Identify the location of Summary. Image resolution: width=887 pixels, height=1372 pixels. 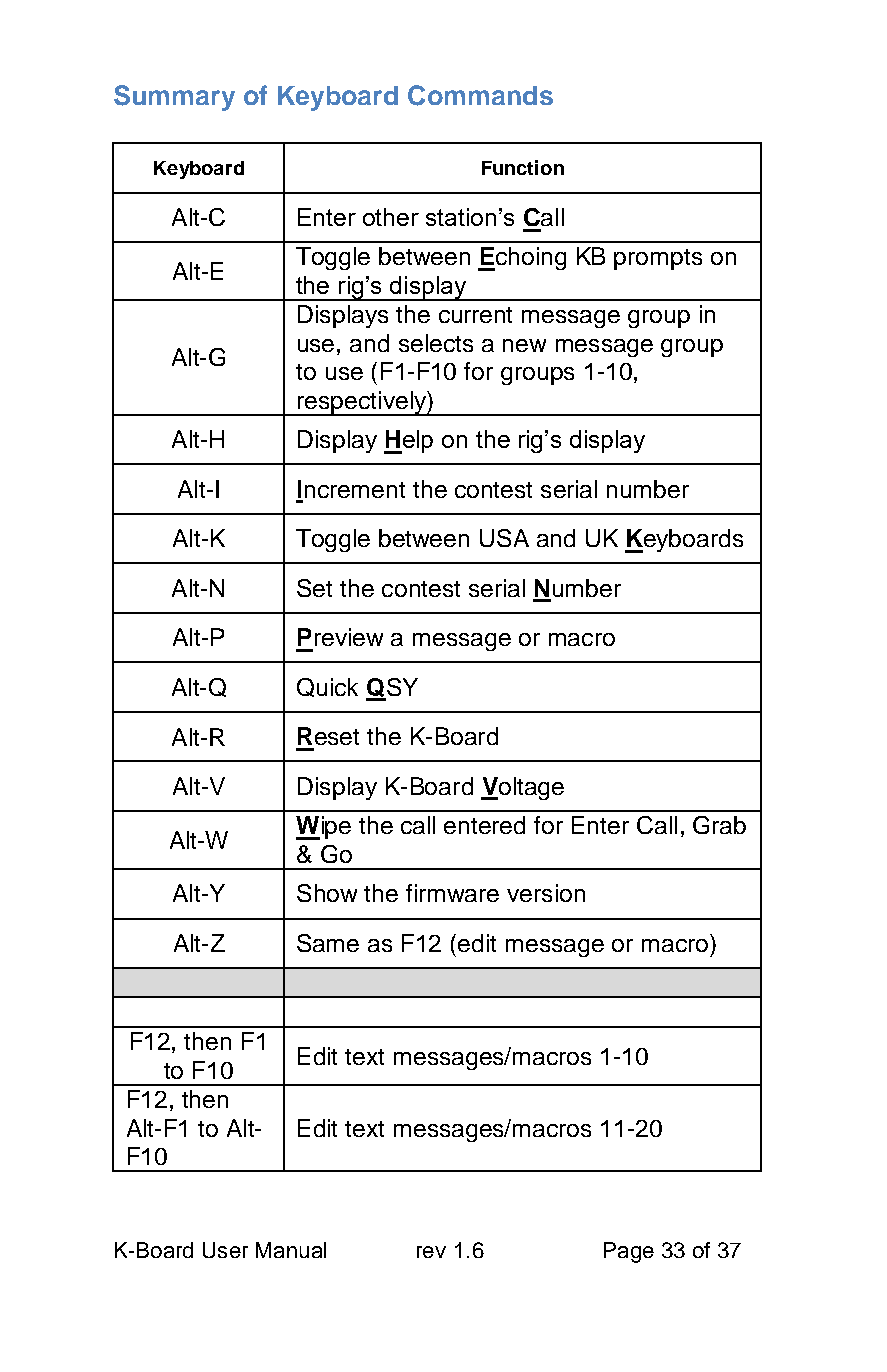
(174, 98).
